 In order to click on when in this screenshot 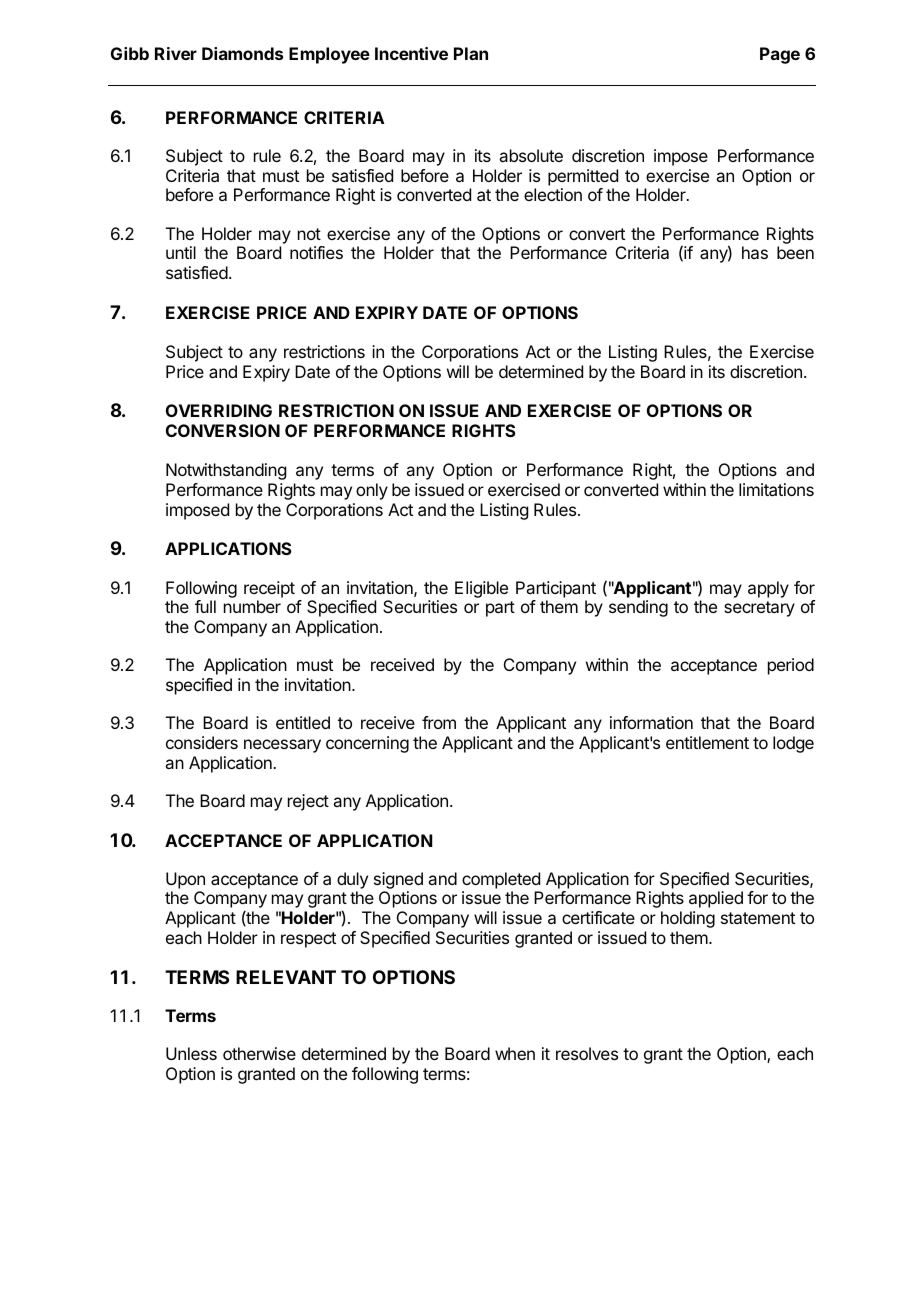, I will do `click(515, 1053)`.
